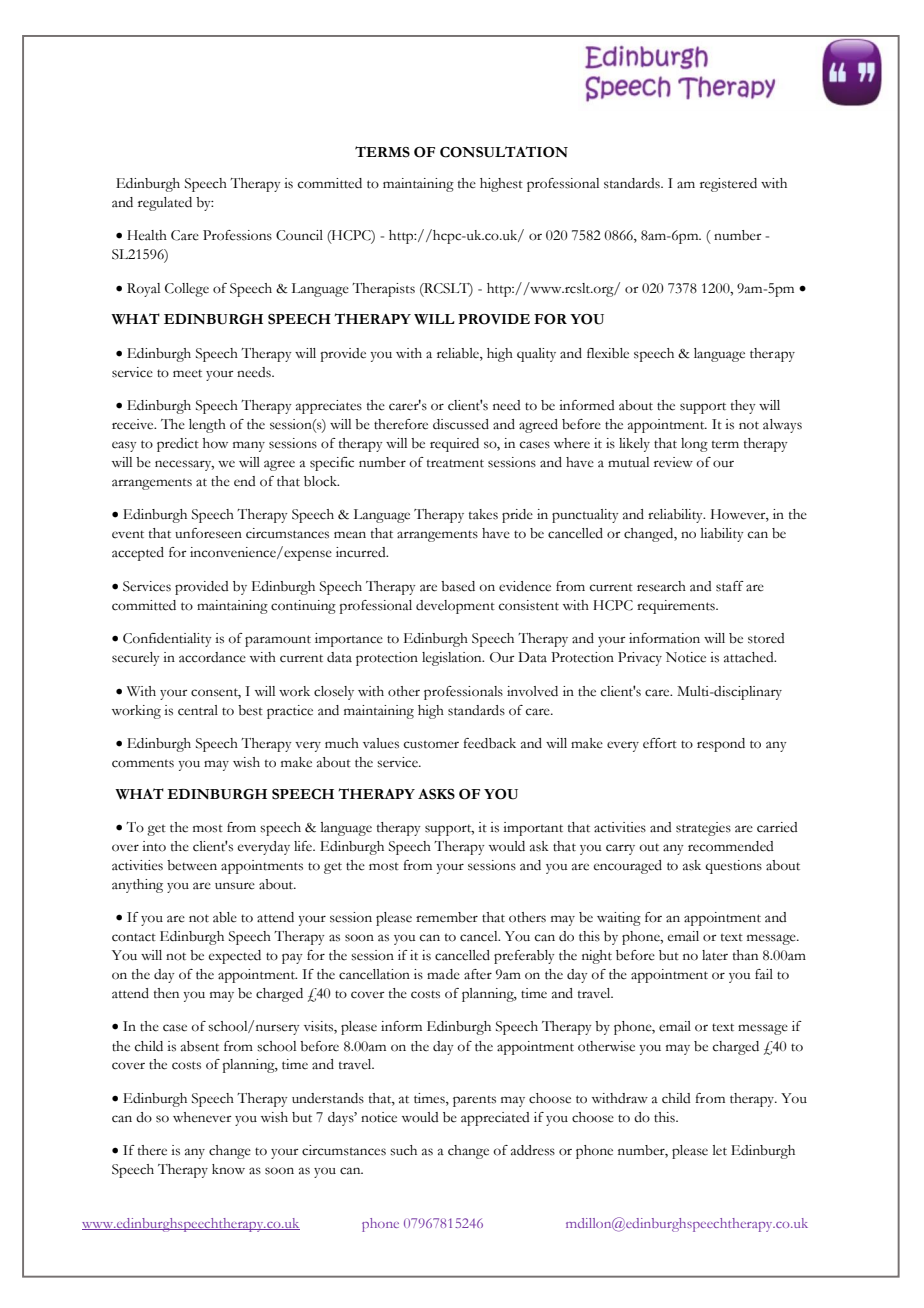 The width and height of the screenshot is (924, 1308). I want to click on takes, so click(483, 514).
